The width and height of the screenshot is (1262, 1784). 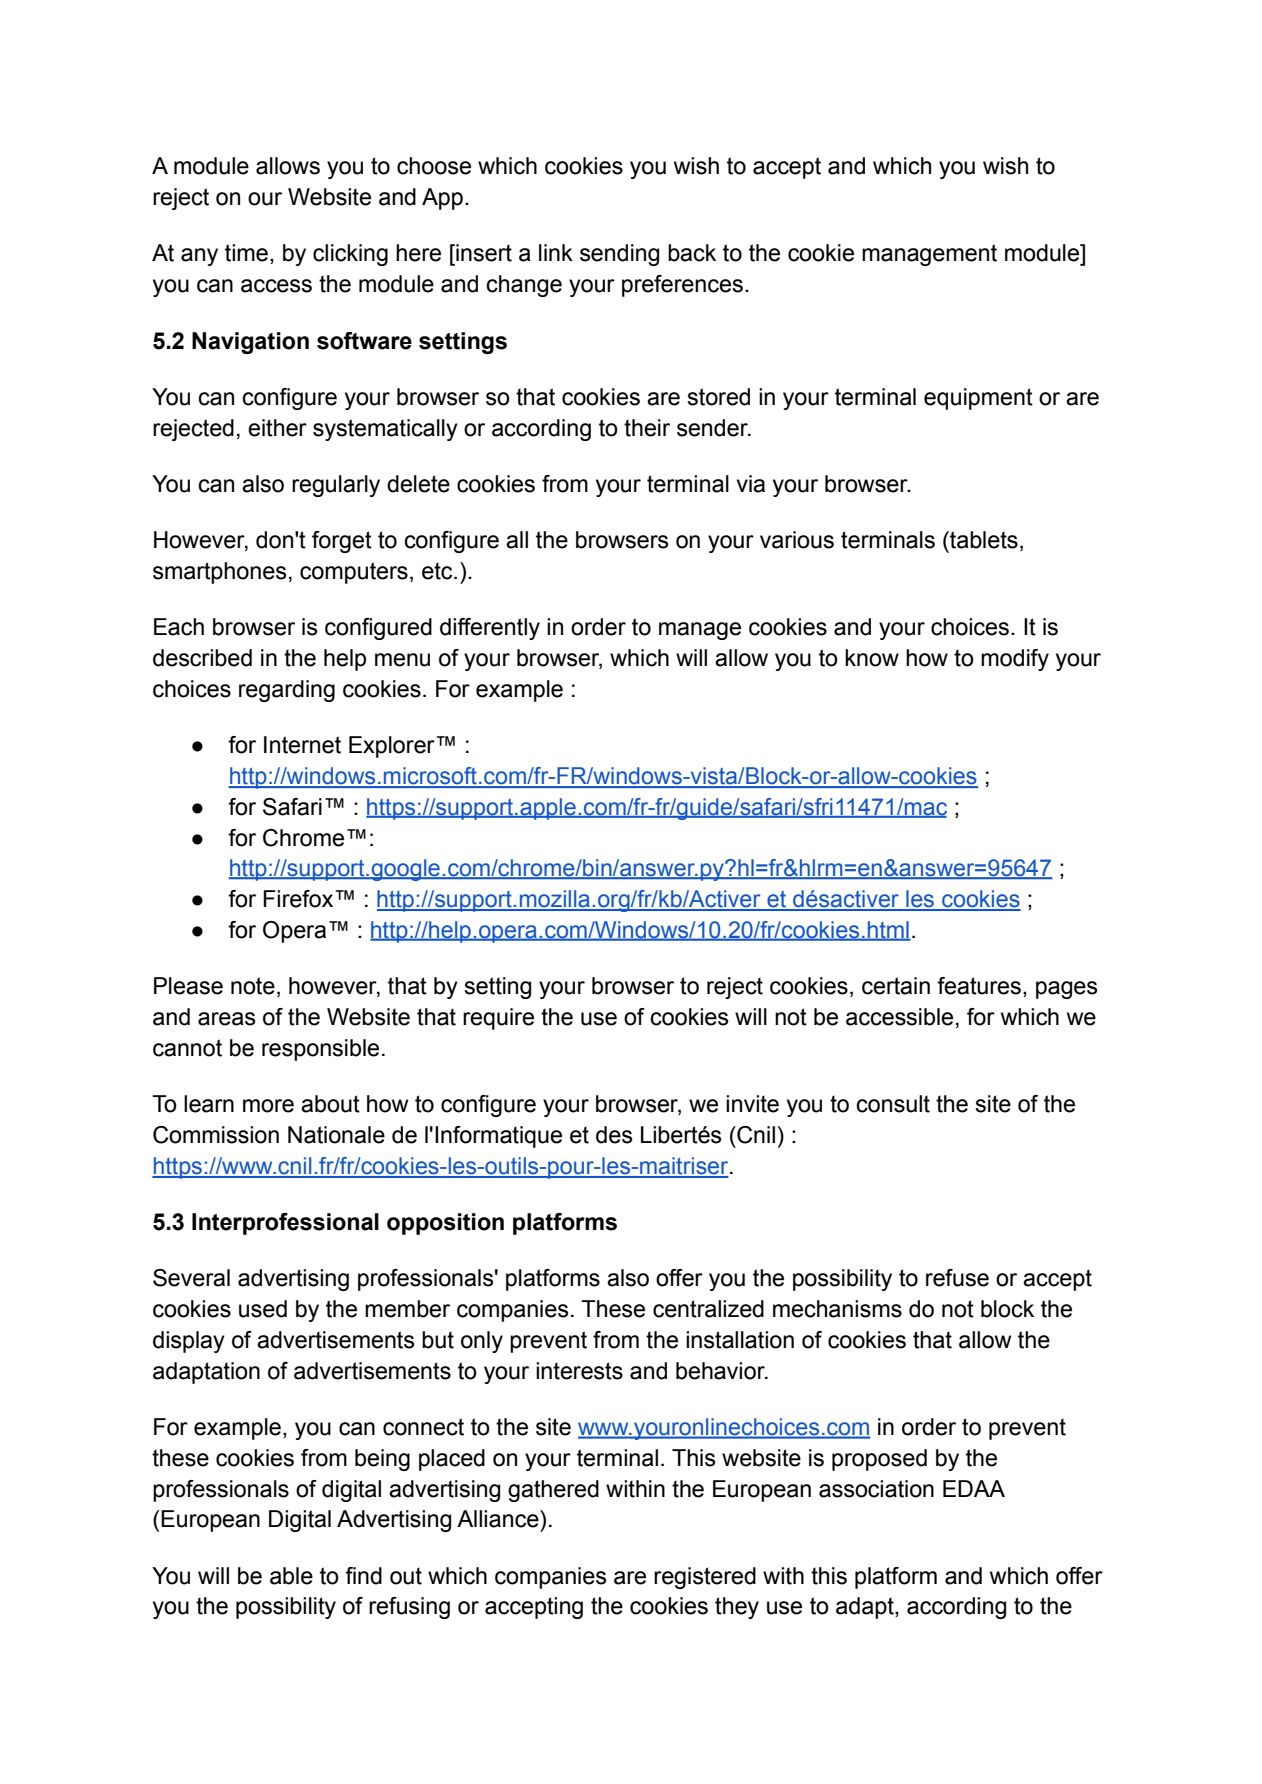 What do you see at coordinates (287, 691) in the screenshot?
I see `regarding` at bounding box center [287, 691].
